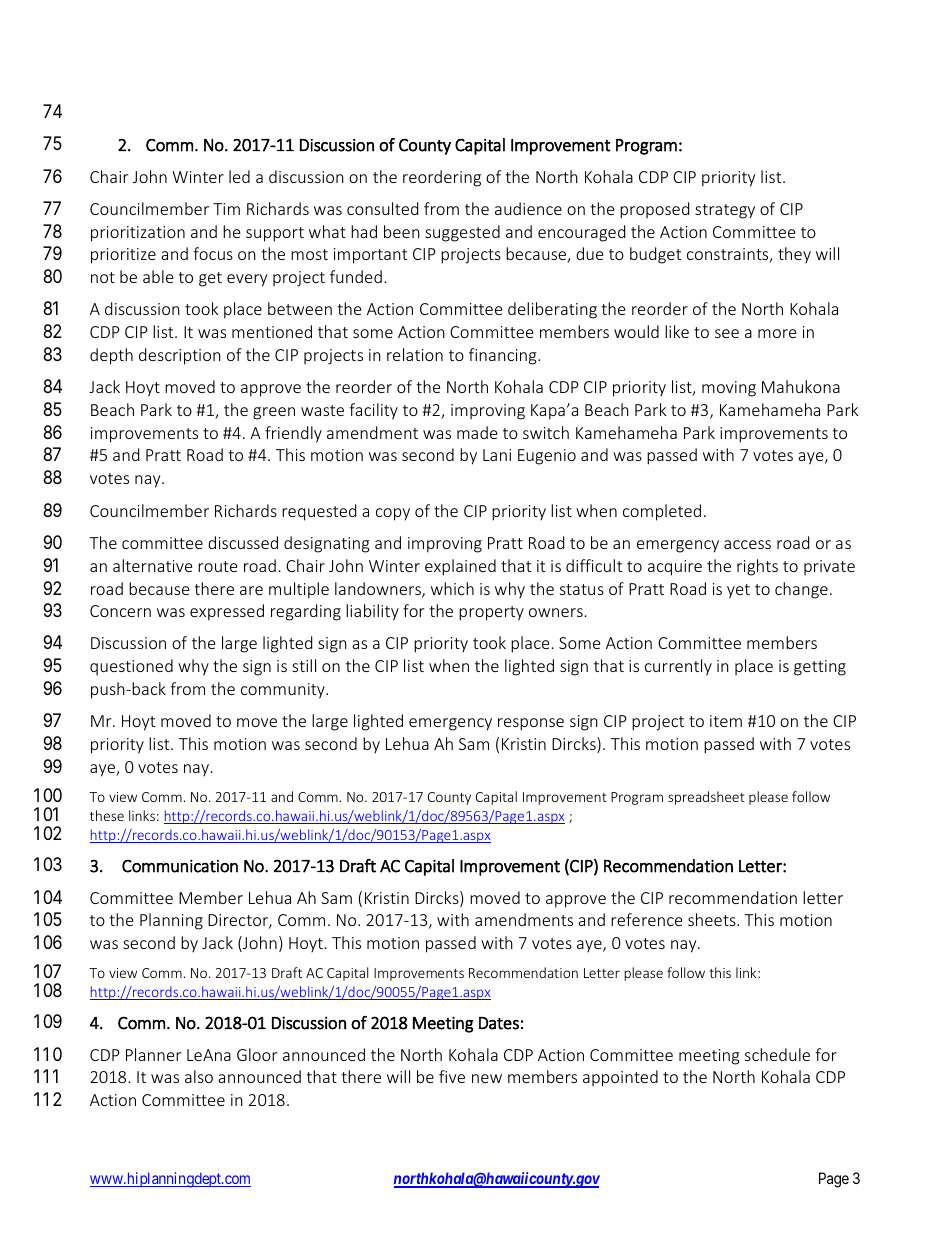 This screenshot has width=952, height=1233. I want to click on strategy, so click(725, 211).
